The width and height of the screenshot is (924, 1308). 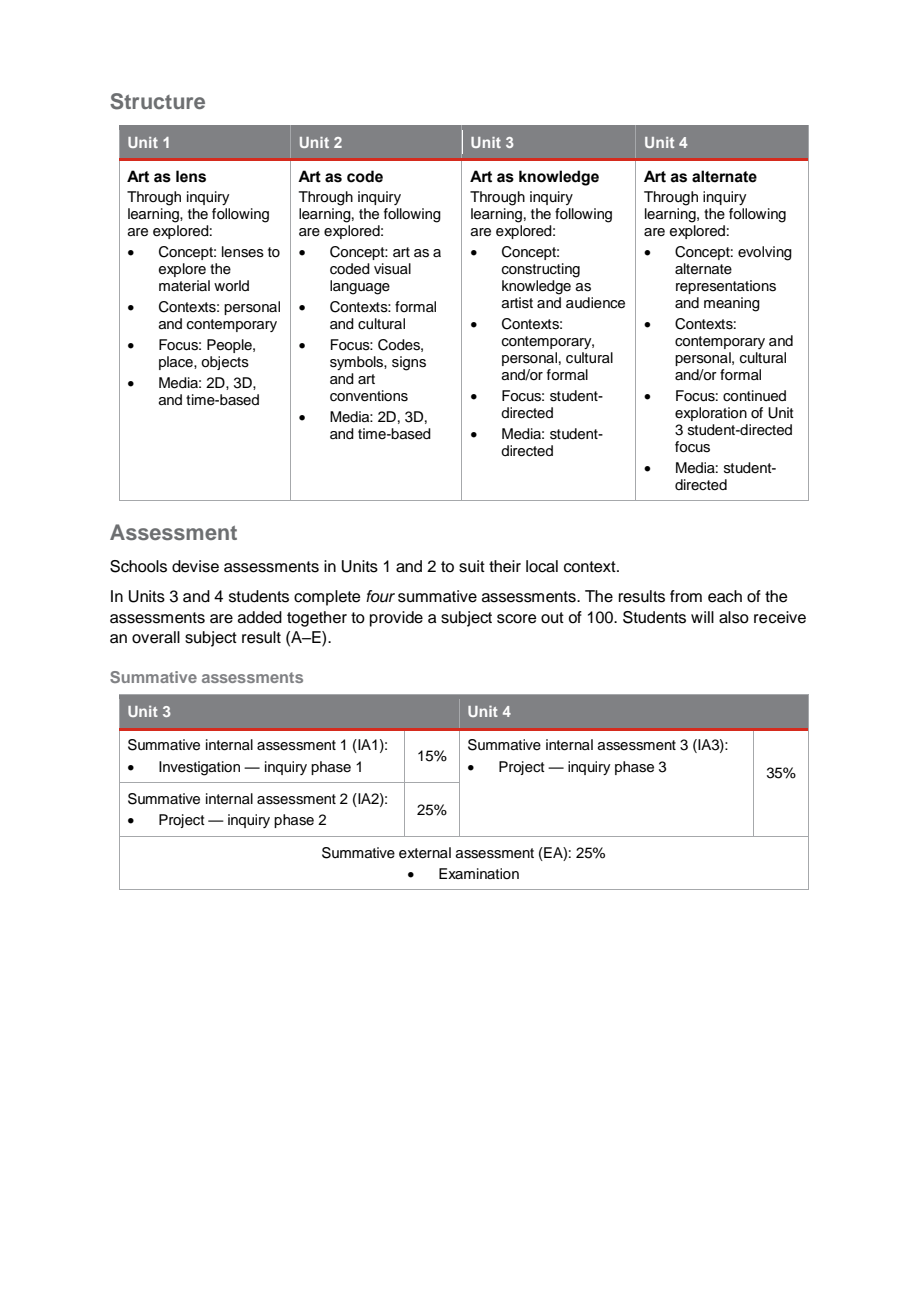 I want to click on evolving, so click(x=765, y=253).
